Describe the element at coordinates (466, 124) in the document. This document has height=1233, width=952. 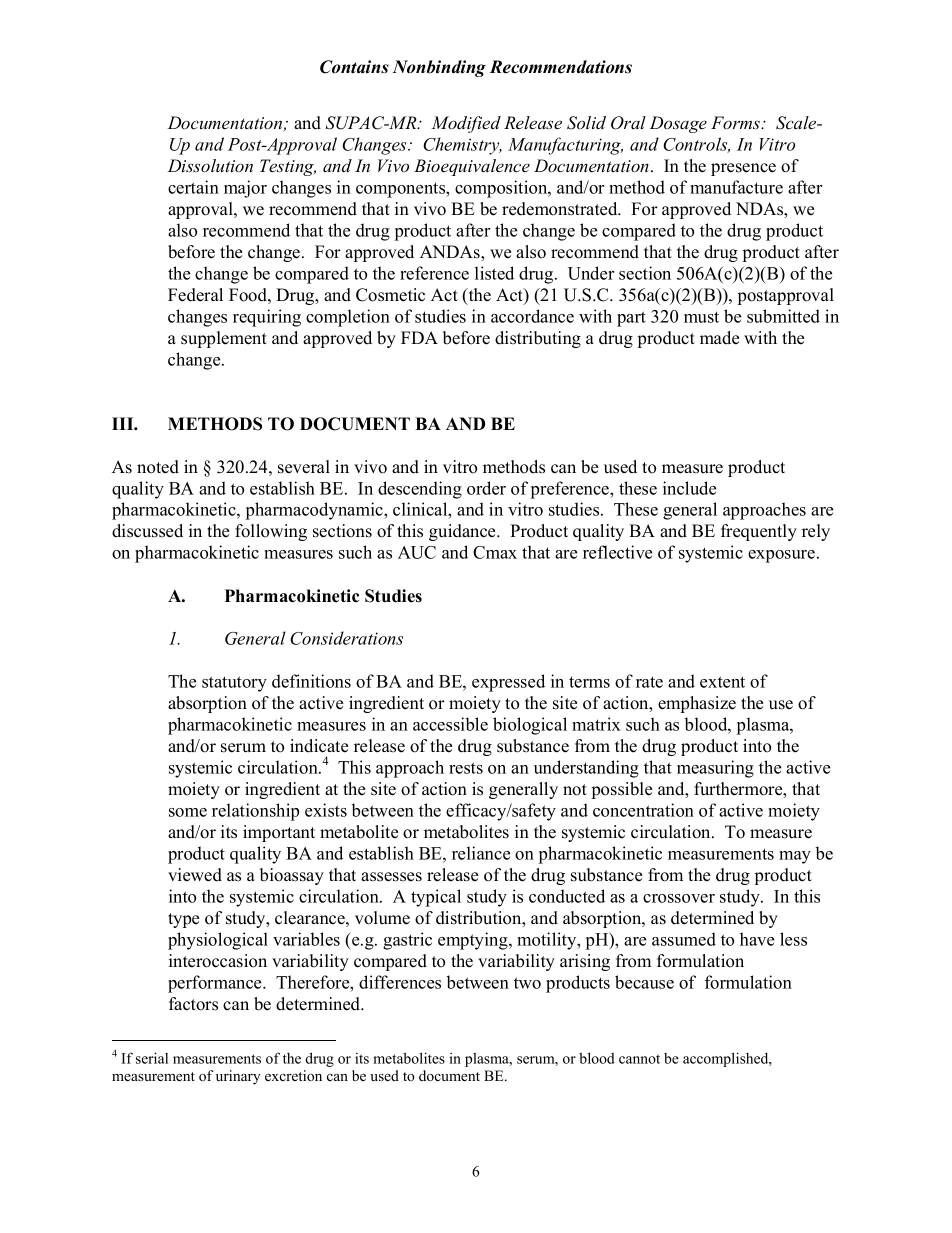
I see `Modified` at that location.
